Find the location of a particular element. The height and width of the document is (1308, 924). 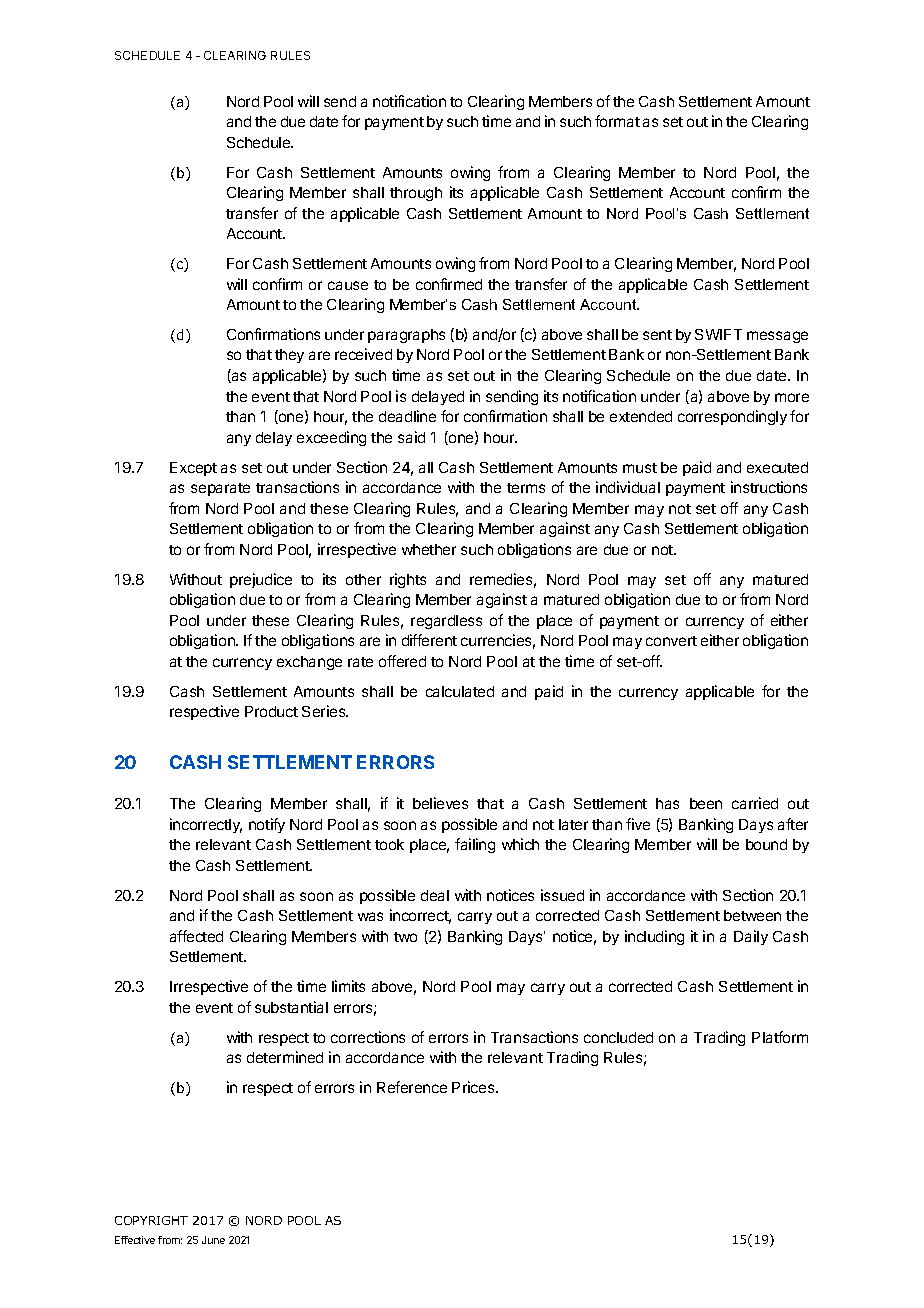

Prices is located at coordinates (474, 1087).
